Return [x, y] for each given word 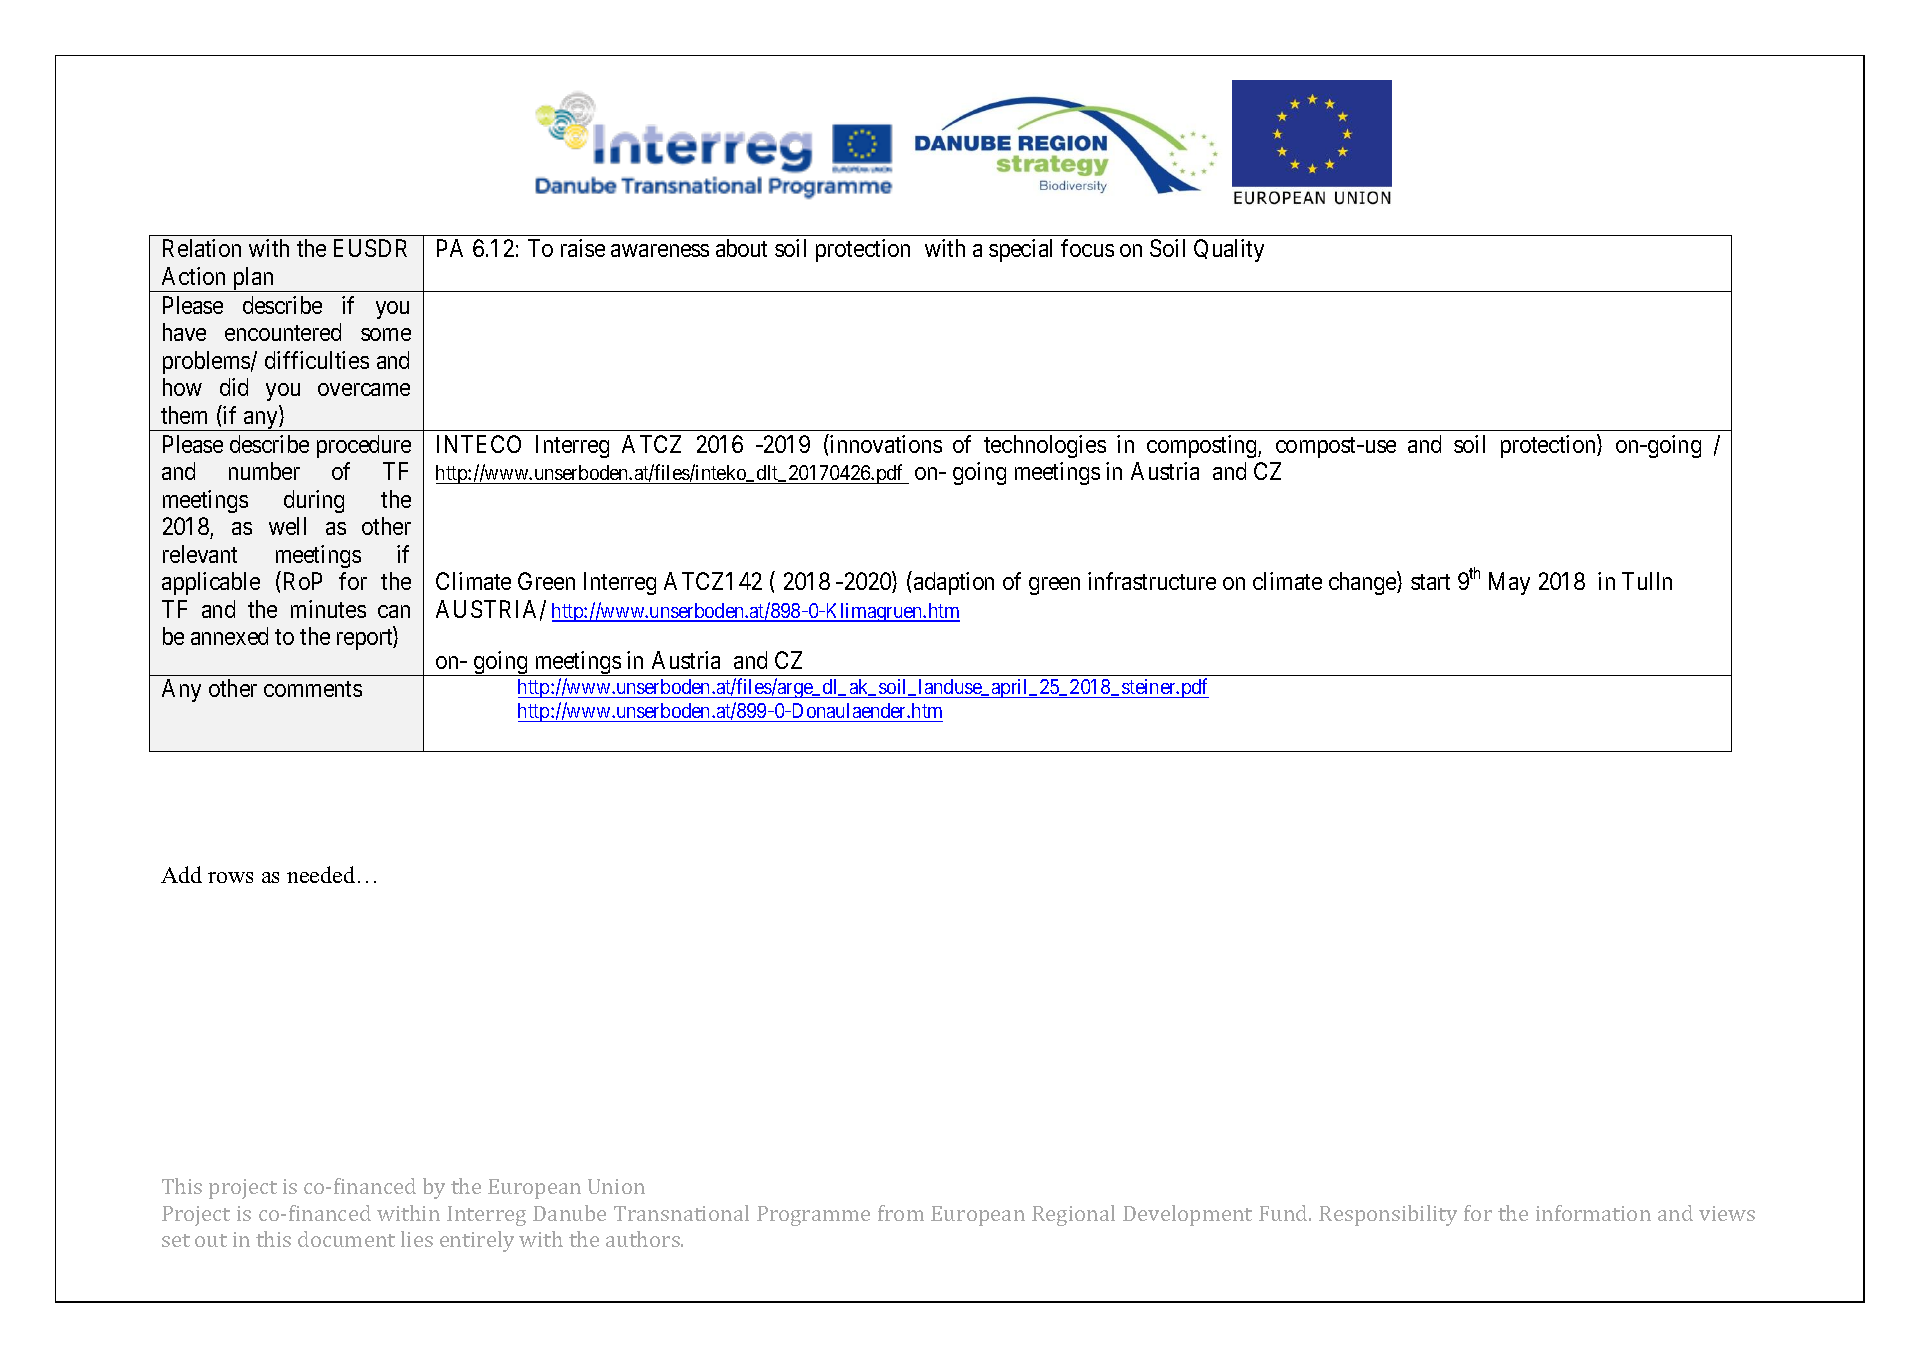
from [901, 1213]
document [346, 1239]
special [1020, 250]
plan [253, 279]
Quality [1229, 250]
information [1593, 1213]
